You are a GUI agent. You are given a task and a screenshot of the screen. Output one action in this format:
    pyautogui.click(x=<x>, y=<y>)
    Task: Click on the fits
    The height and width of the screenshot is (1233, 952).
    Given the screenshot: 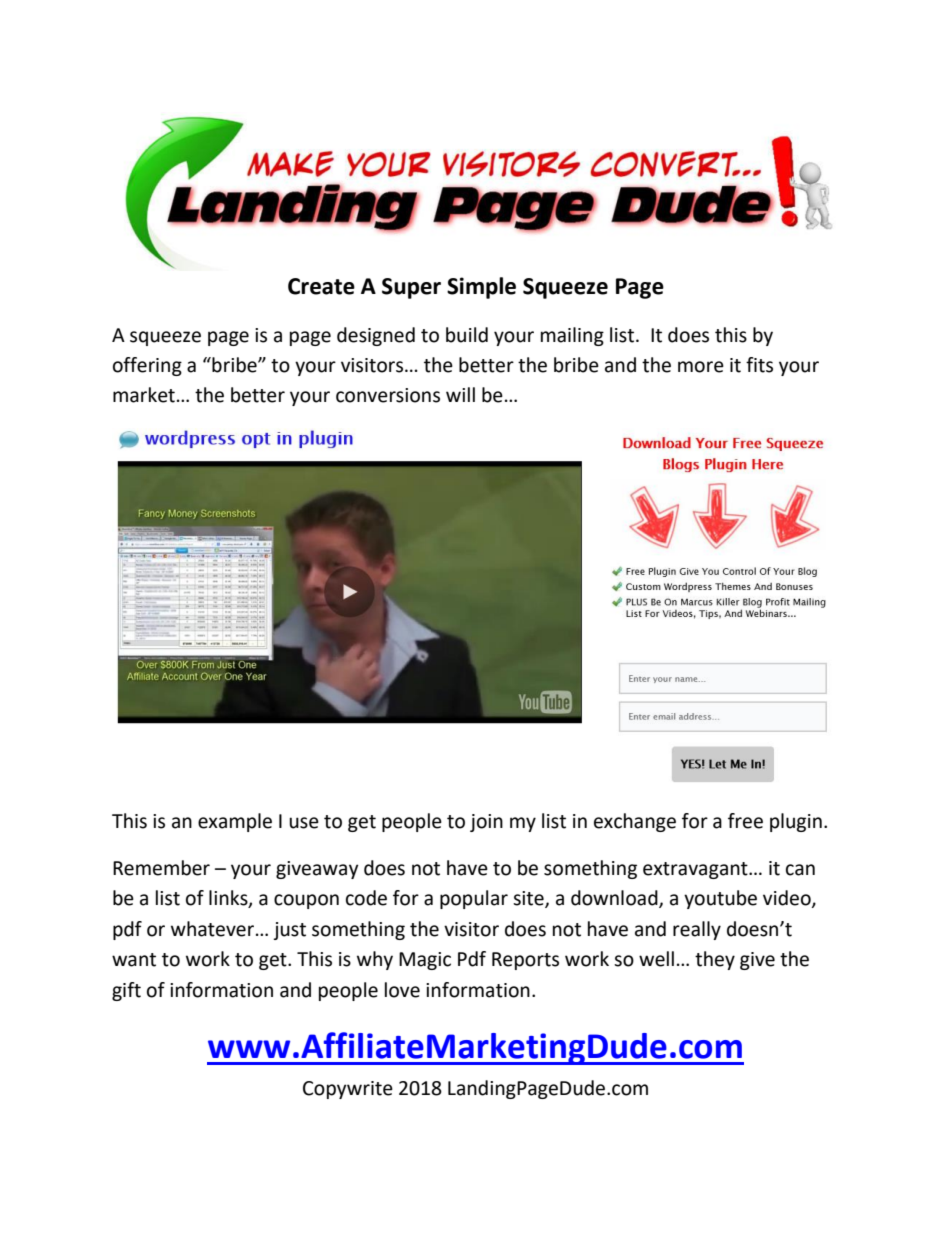 What is the action you would take?
    pyautogui.click(x=759, y=365)
